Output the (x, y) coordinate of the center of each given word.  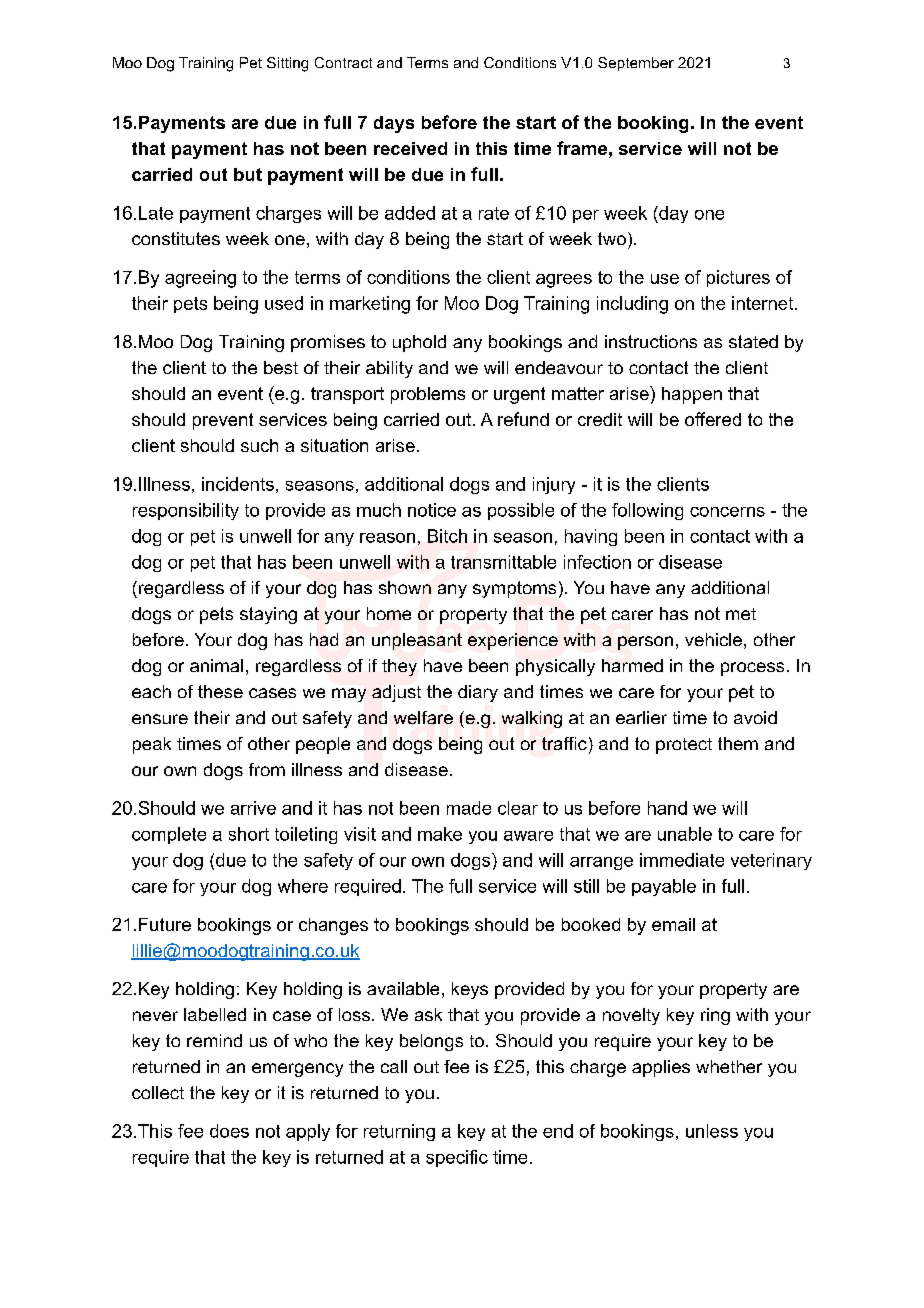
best (281, 367)
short (249, 834)
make (440, 834)
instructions (651, 341)
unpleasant (417, 641)
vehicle (713, 639)
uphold (419, 343)
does (229, 1131)
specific (457, 1158)
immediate (682, 860)
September (636, 64)
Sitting (287, 64)
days (394, 124)
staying (268, 615)
